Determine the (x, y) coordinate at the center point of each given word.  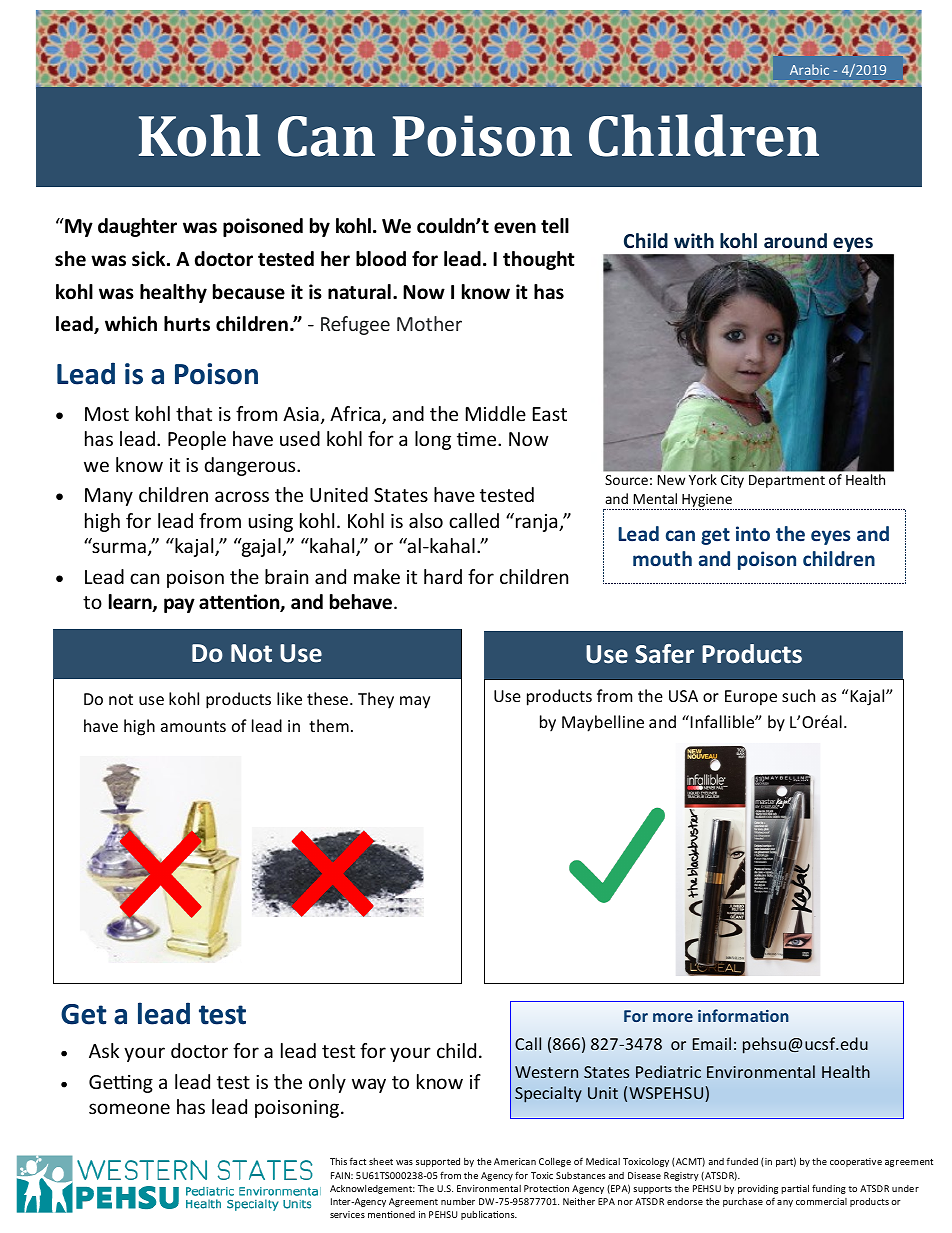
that (194, 413)
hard (443, 576)
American (515, 1161)
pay (179, 605)
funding (829, 1189)
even (515, 228)
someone (129, 1108)
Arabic (809, 69)
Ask (104, 1050)
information (743, 1015)
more (673, 1017)
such (798, 695)
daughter (137, 227)
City (732, 481)
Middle (496, 413)
